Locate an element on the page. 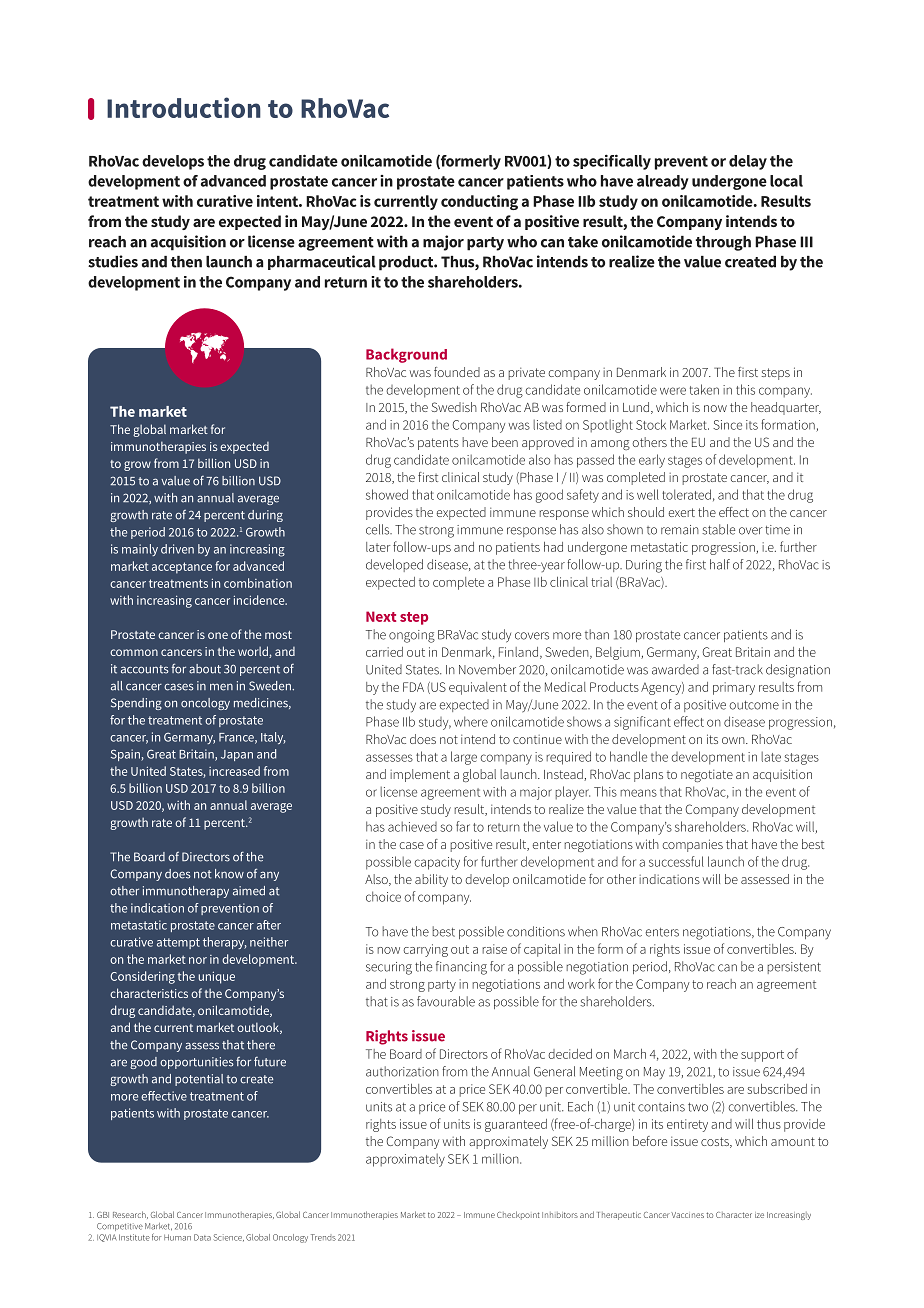 The height and width of the image is (1308, 924). Checkpoint is located at coordinates (518, 1215).
